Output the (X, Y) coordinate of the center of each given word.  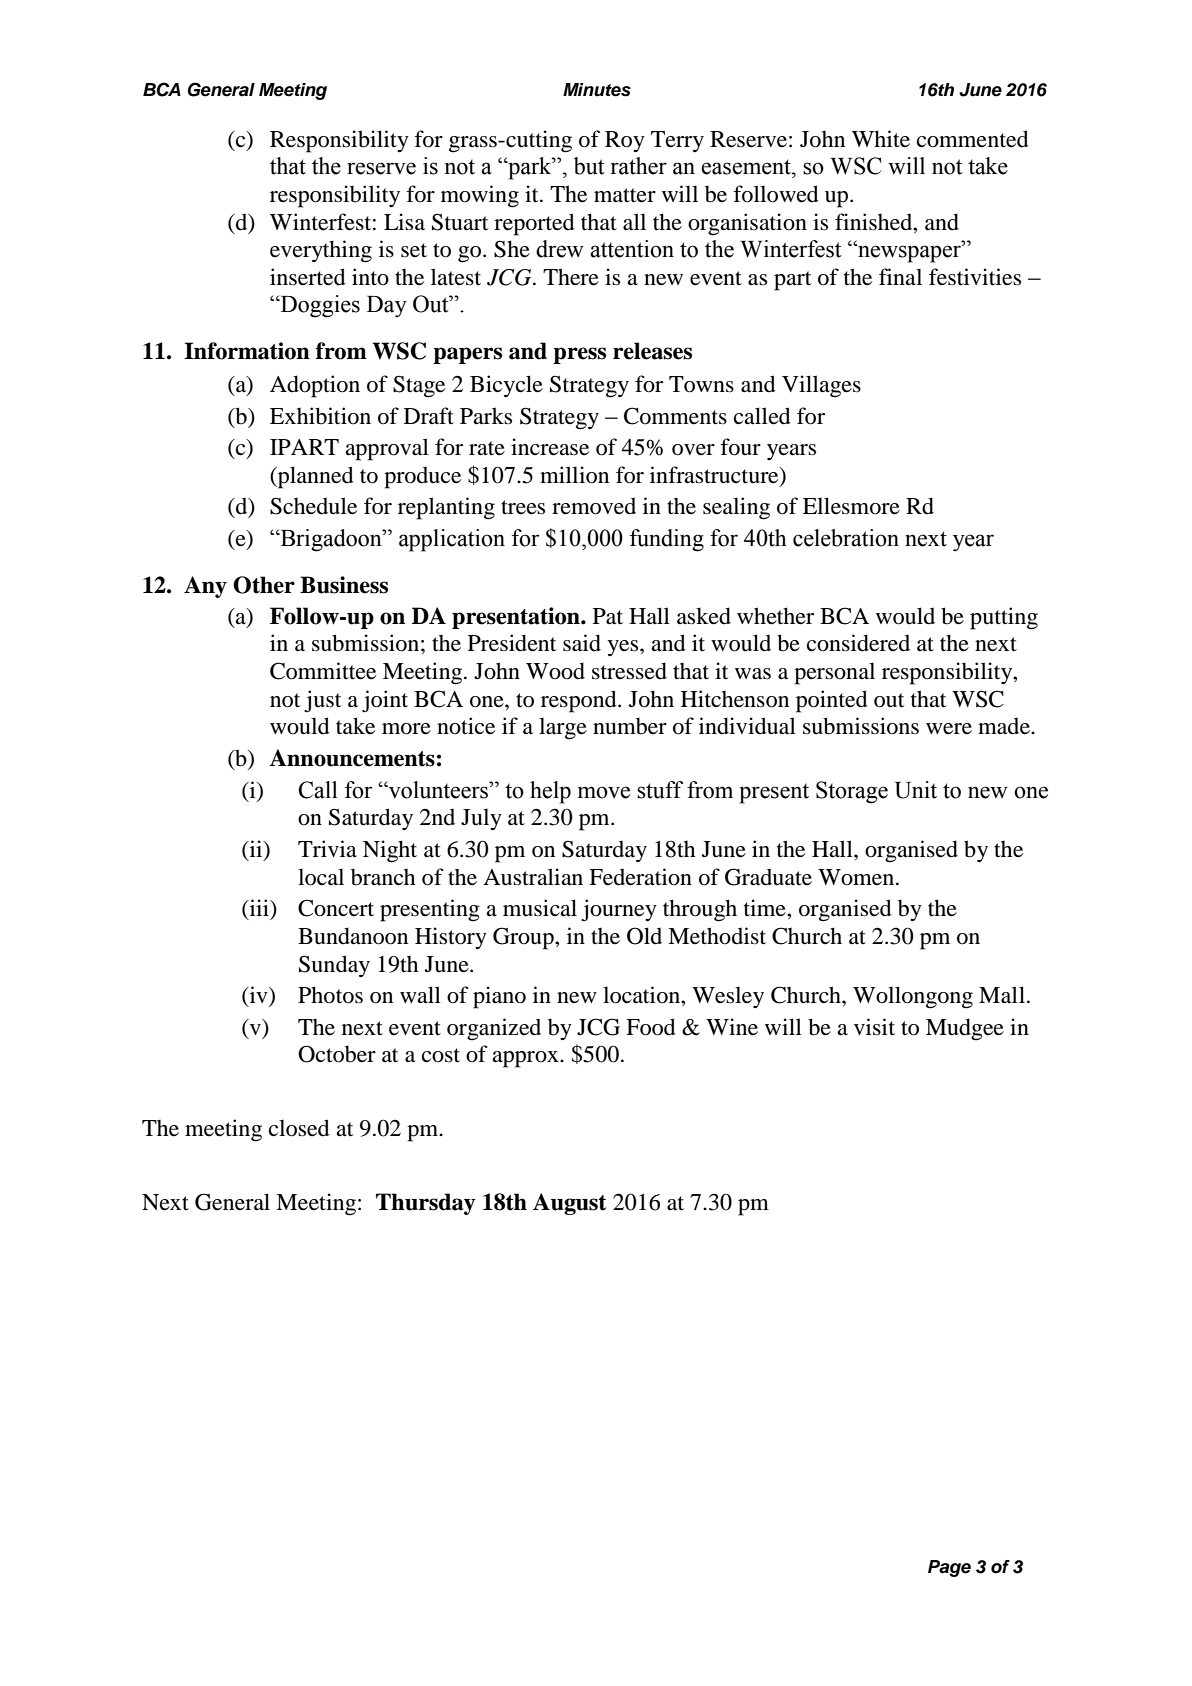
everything (321, 251)
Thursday (426, 1204)
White (881, 139)
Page (949, 1568)
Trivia (327, 849)
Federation (640, 877)
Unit (916, 790)
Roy (625, 141)
